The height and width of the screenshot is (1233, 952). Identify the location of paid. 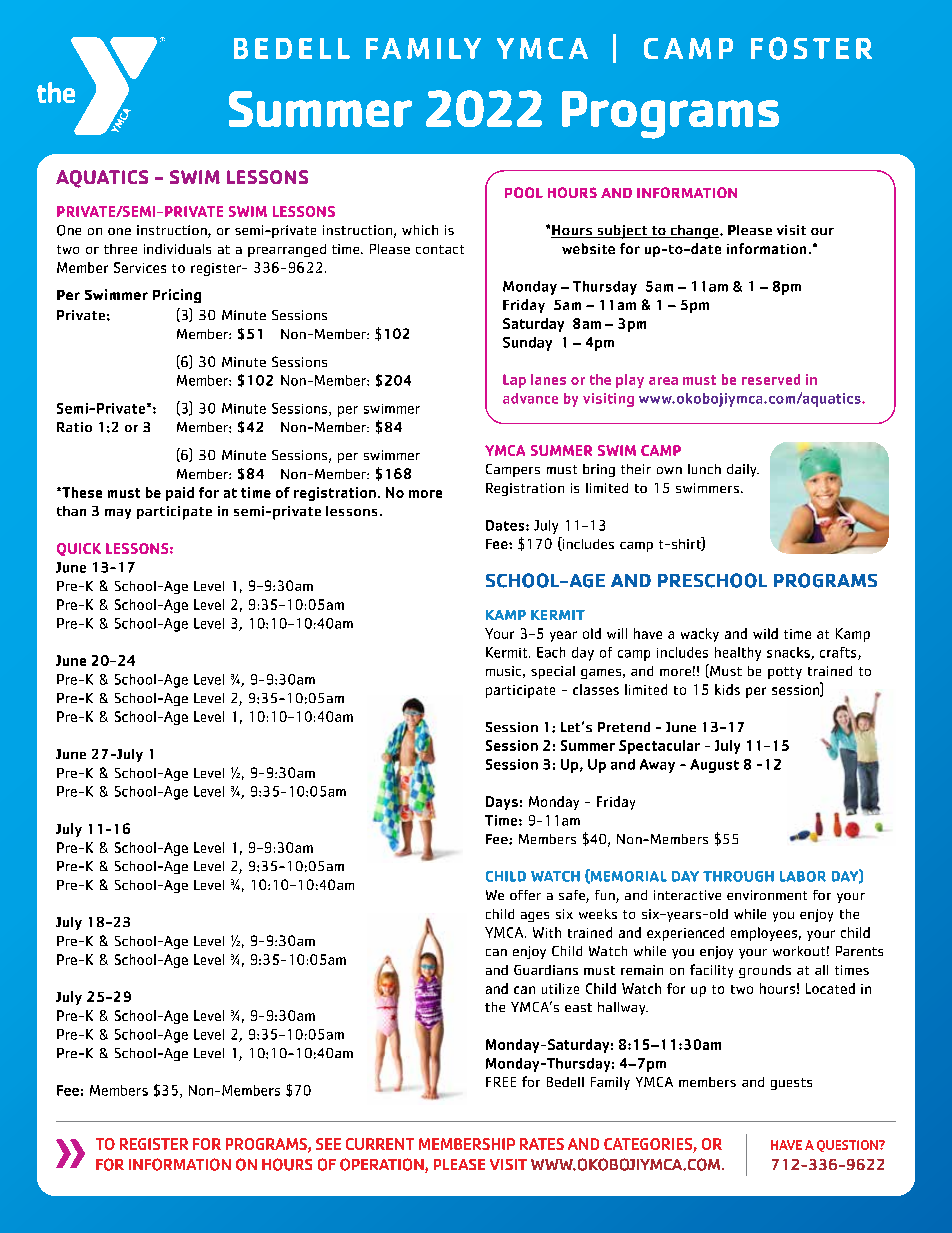
(180, 494).
